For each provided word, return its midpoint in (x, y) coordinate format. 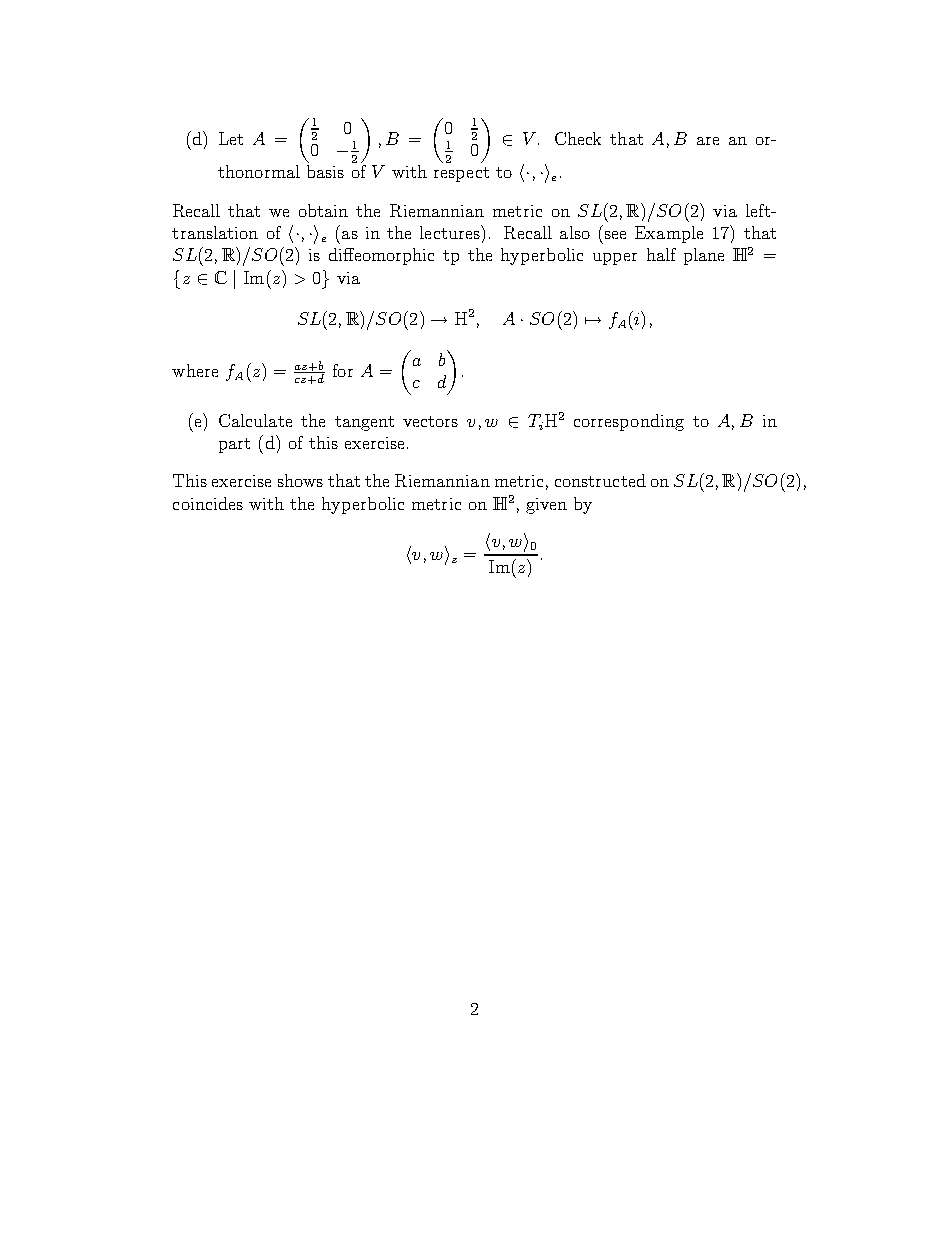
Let (231, 138)
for (343, 370)
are (708, 141)
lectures (451, 232)
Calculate (255, 420)
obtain (323, 210)
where (195, 370)
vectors (430, 421)
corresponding (629, 422)
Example (669, 234)
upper (615, 259)
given (546, 506)
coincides (208, 503)
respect (461, 174)
